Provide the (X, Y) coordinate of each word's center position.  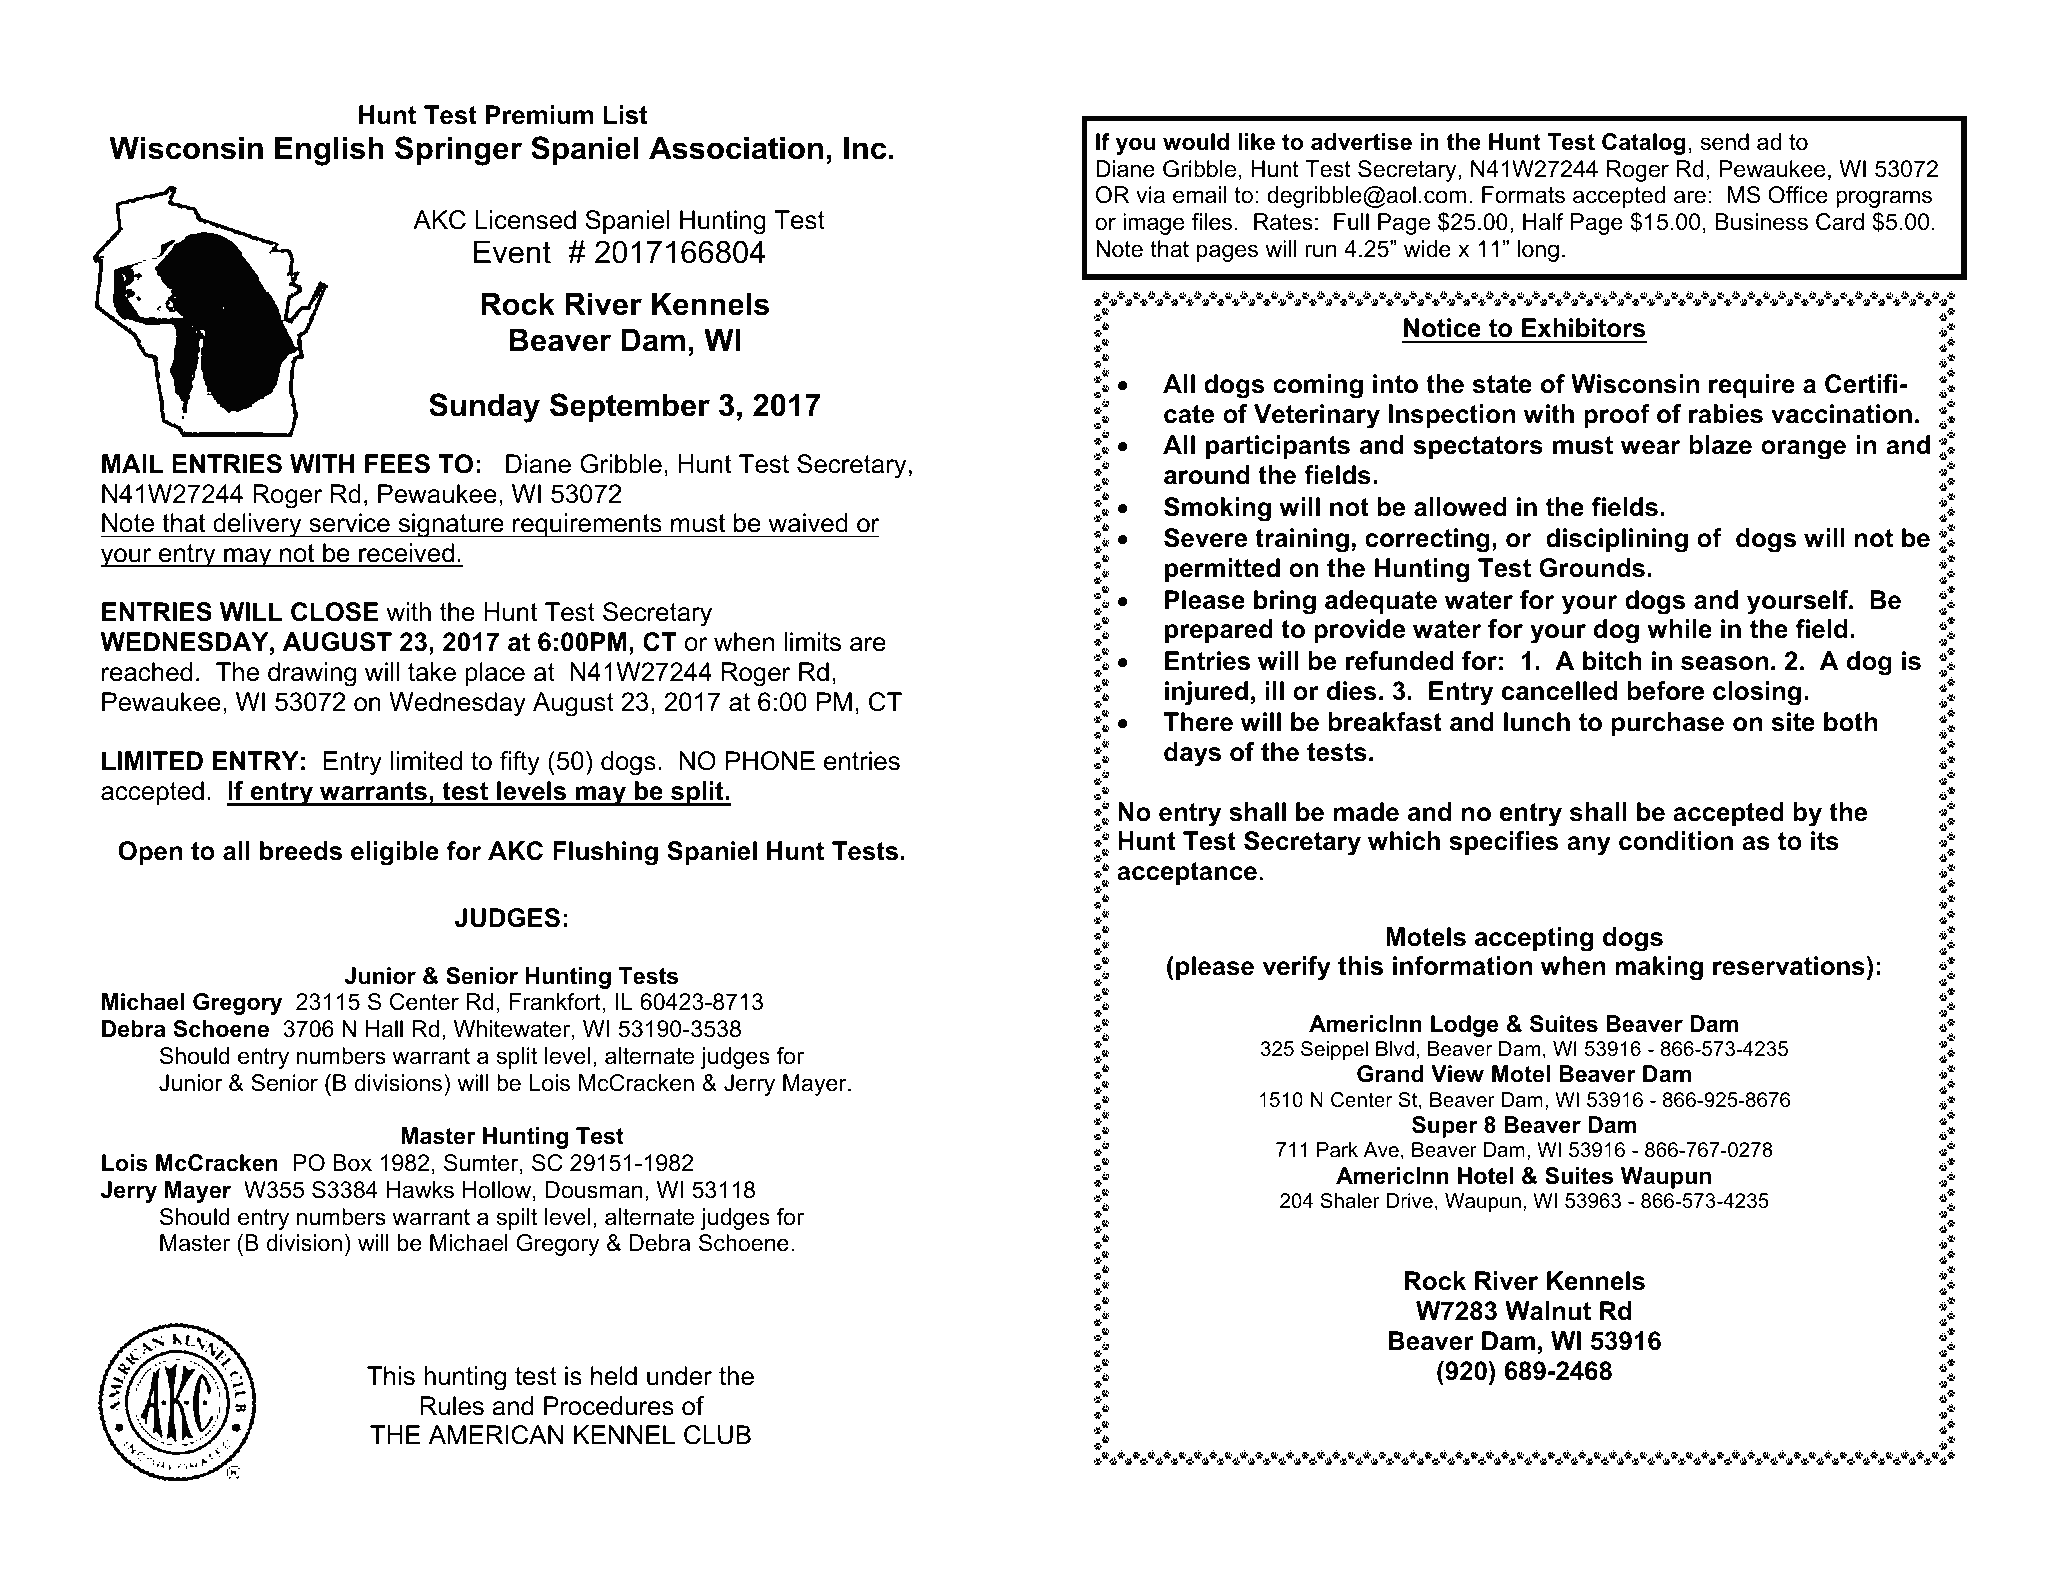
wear (1651, 447)
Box (352, 1163)
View (1457, 1074)
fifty (520, 763)
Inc (865, 148)
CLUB (717, 1435)
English (329, 151)
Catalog (1644, 144)
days (1192, 754)
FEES (397, 464)
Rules (452, 1406)
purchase (1667, 724)
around (1207, 475)
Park (1337, 1150)
